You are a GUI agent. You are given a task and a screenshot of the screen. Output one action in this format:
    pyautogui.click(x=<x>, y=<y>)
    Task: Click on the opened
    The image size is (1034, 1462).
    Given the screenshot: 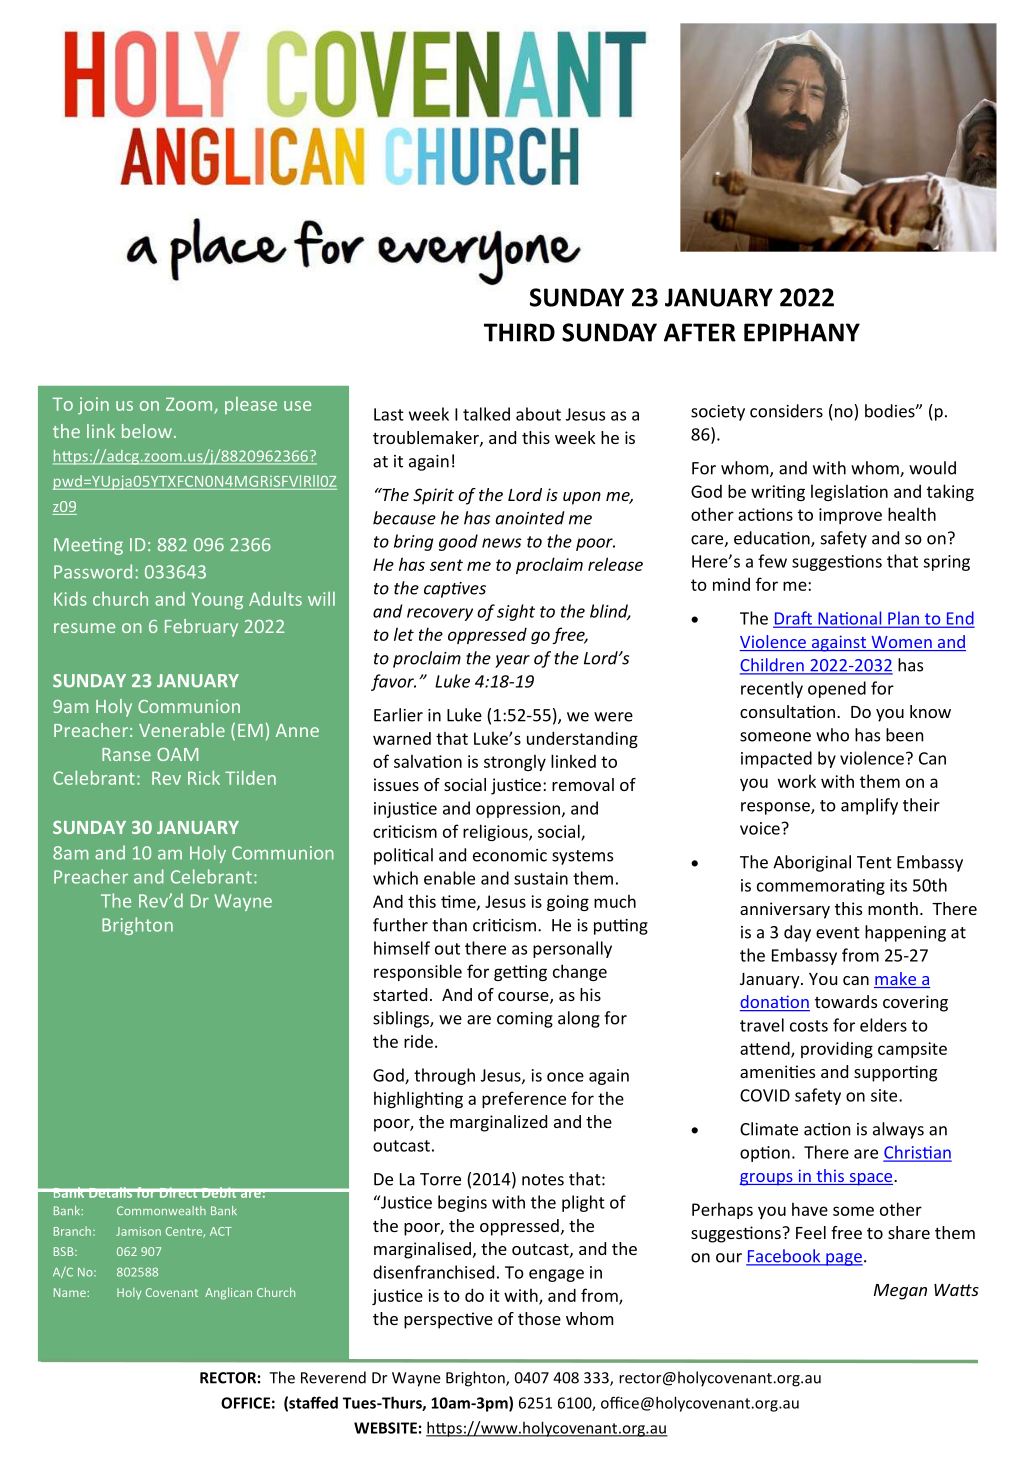 What is the action you would take?
    pyautogui.click(x=837, y=689)
